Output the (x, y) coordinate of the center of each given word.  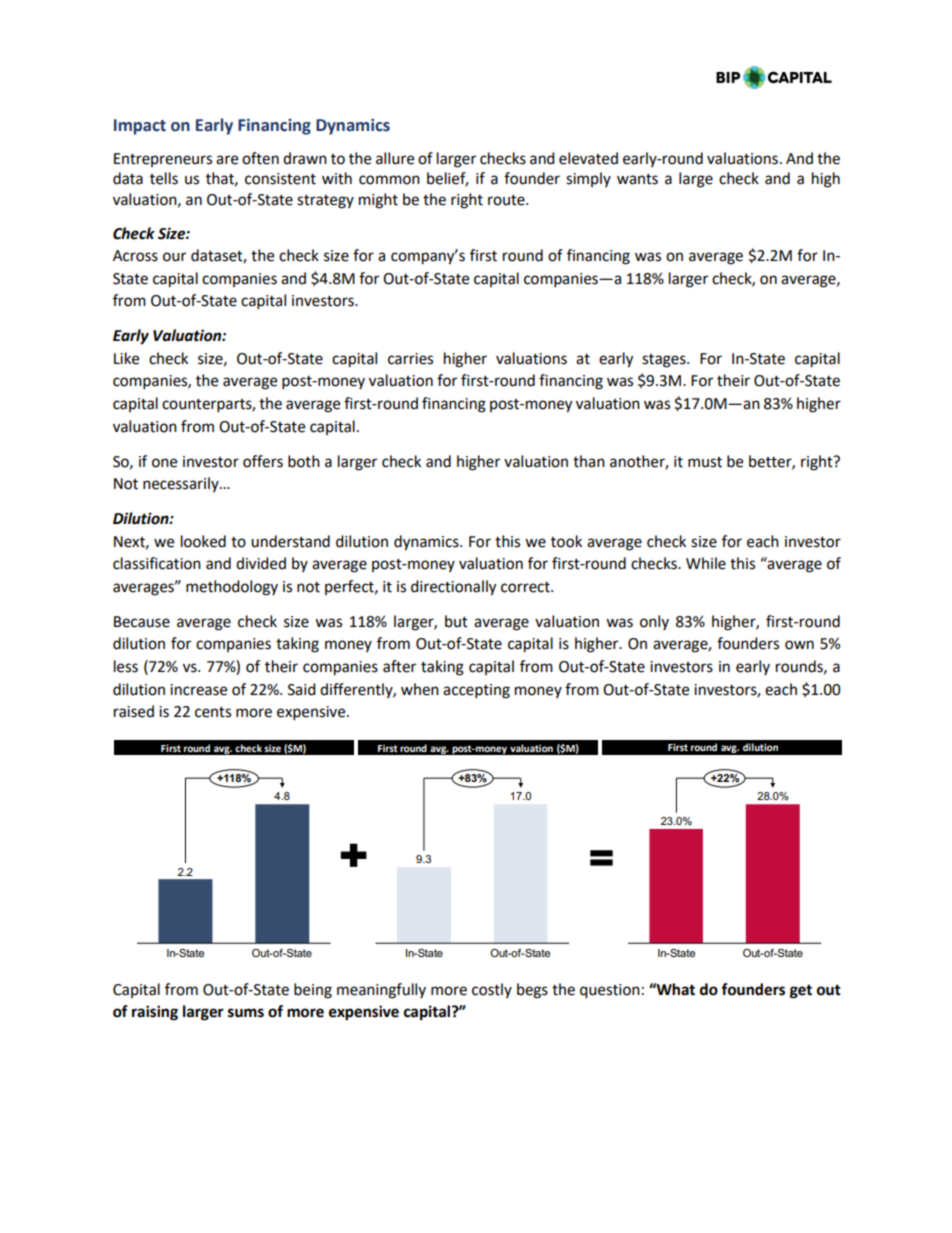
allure (395, 158)
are (227, 160)
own (799, 645)
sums (246, 1013)
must (705, 462)
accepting (476, 691)
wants (637, 179)
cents (213, 712)
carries (410, 359)
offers (263, 461)
